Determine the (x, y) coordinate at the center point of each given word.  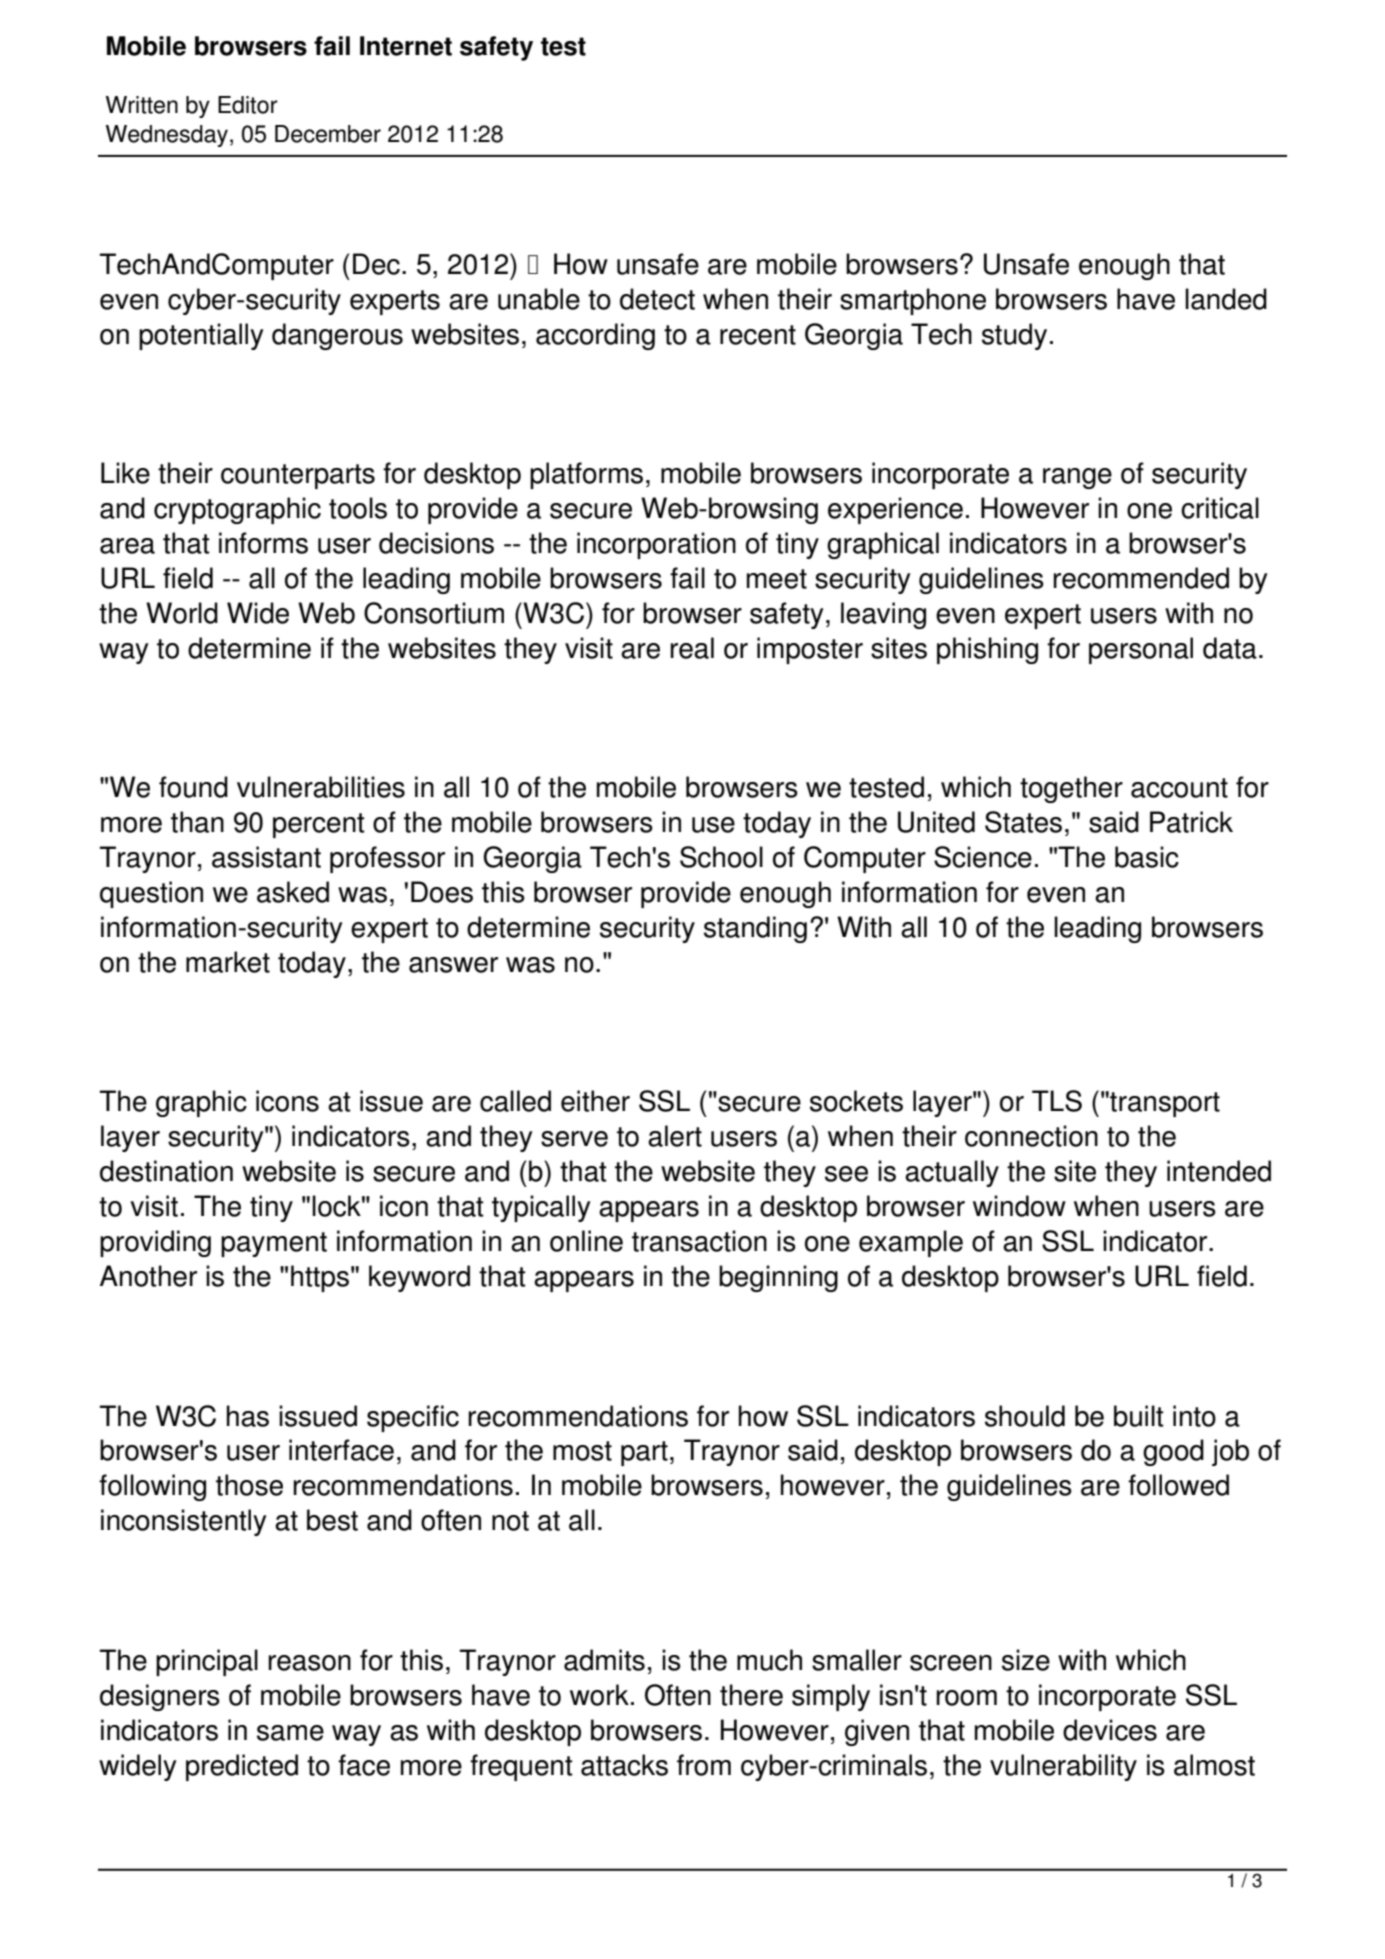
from (704, 1765)
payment (274, 1244)
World (182, 613)
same (290, 1733)
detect (657, 299)
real (692, 648)
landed (1226, 299)
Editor (248, 105)
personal (1141, 650)
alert (675, 1136)
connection (1031, 1136)
